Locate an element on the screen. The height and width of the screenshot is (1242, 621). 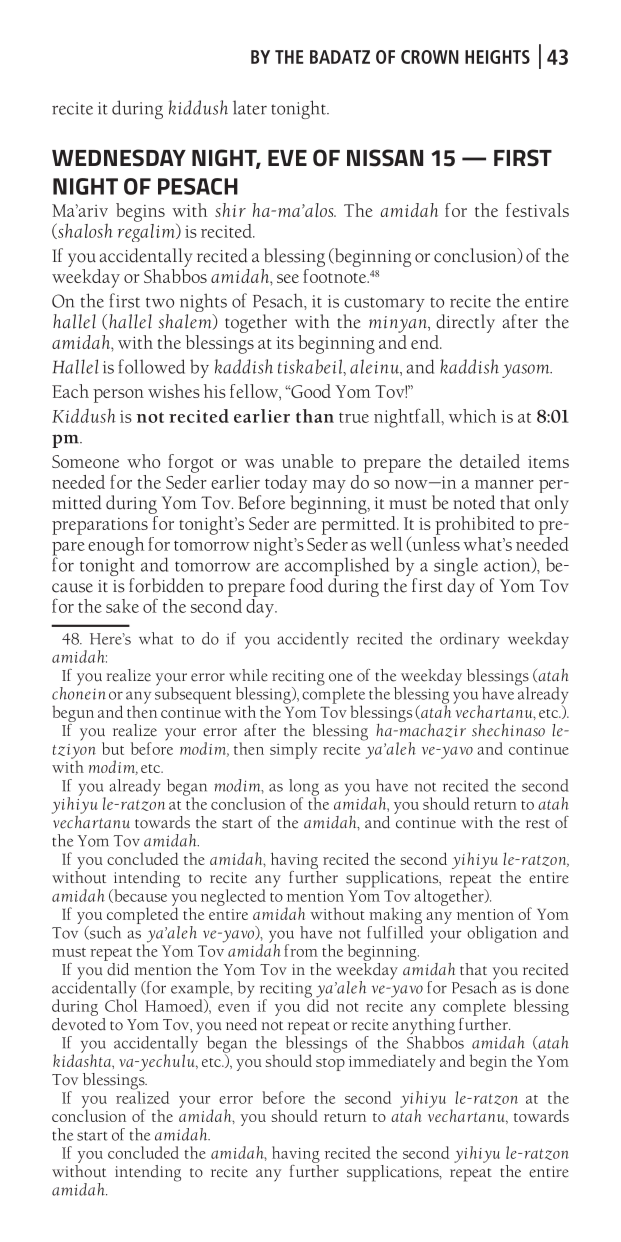
begun is located at coordinates (73, 714).
